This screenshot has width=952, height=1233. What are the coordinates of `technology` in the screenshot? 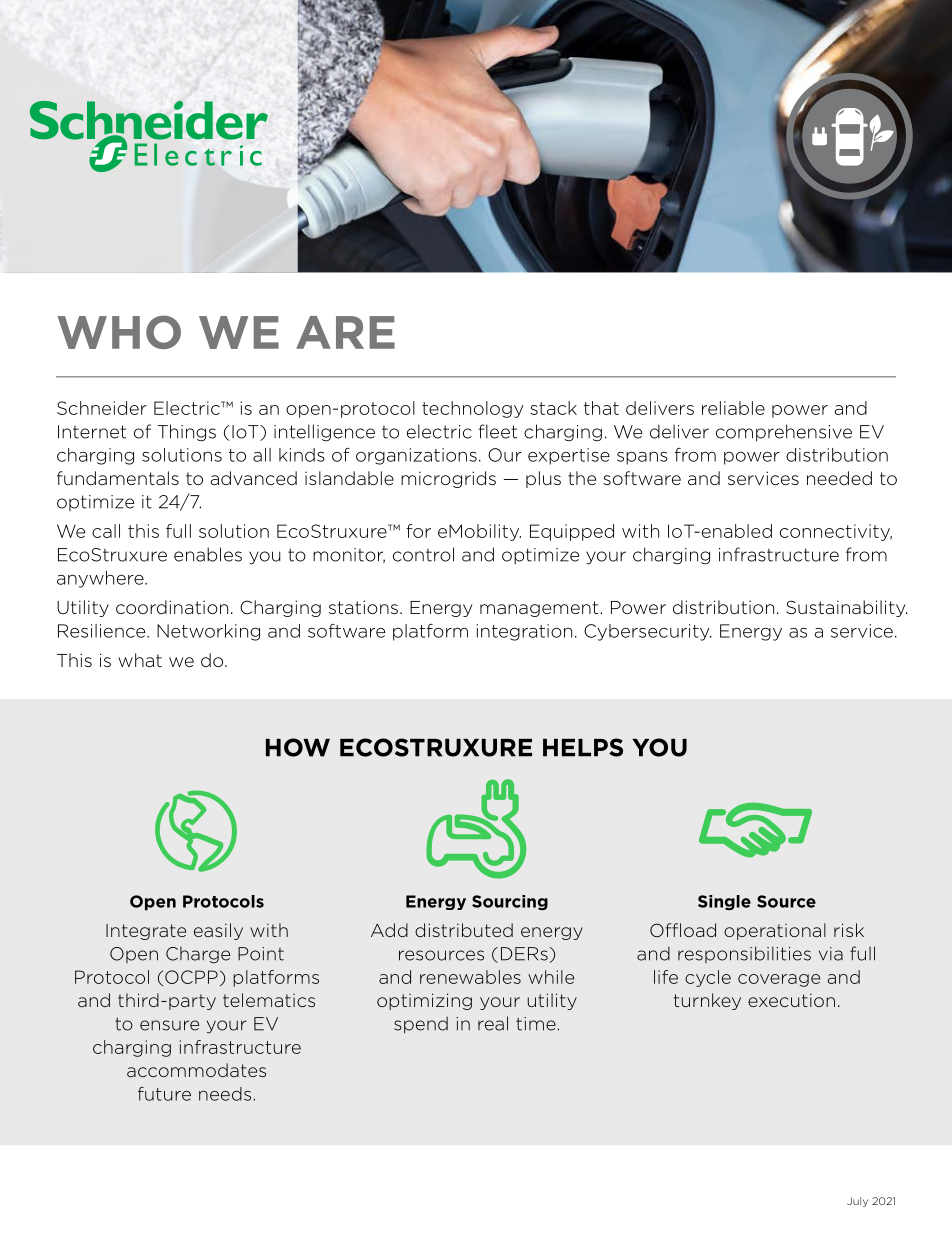 It's located at (473, 409).
